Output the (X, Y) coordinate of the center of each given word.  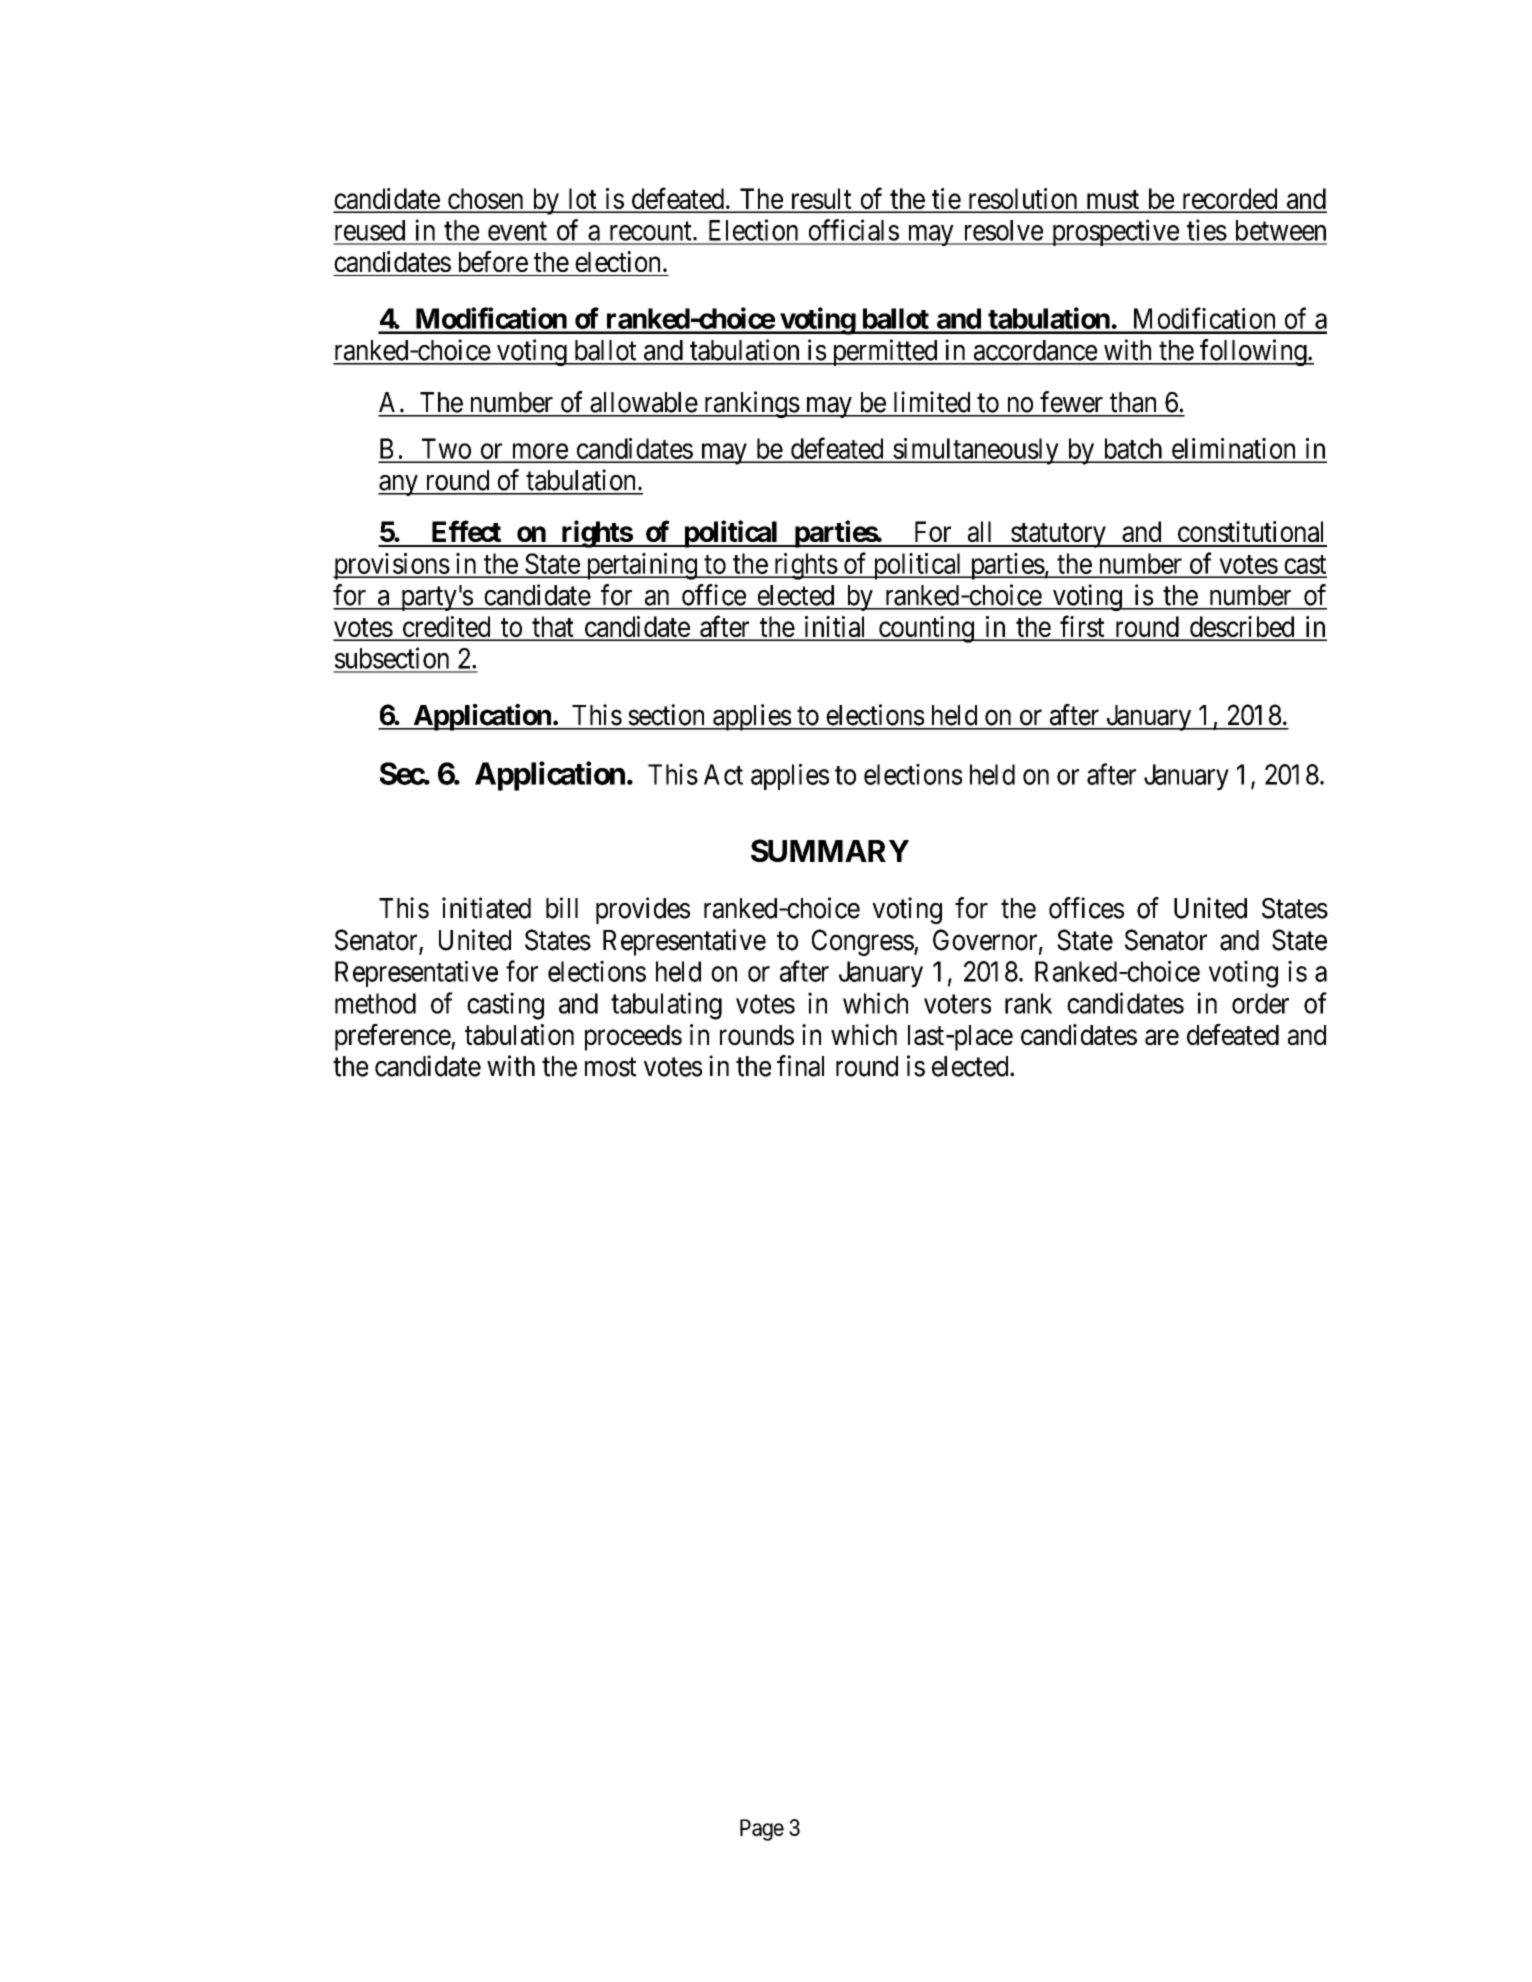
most (610, 1067)
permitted (885, 352)
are (1162, 1037)
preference (393, 1037)
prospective (1114, 232)
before (493, 261)
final (800, 1066)
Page (762, 1830)
